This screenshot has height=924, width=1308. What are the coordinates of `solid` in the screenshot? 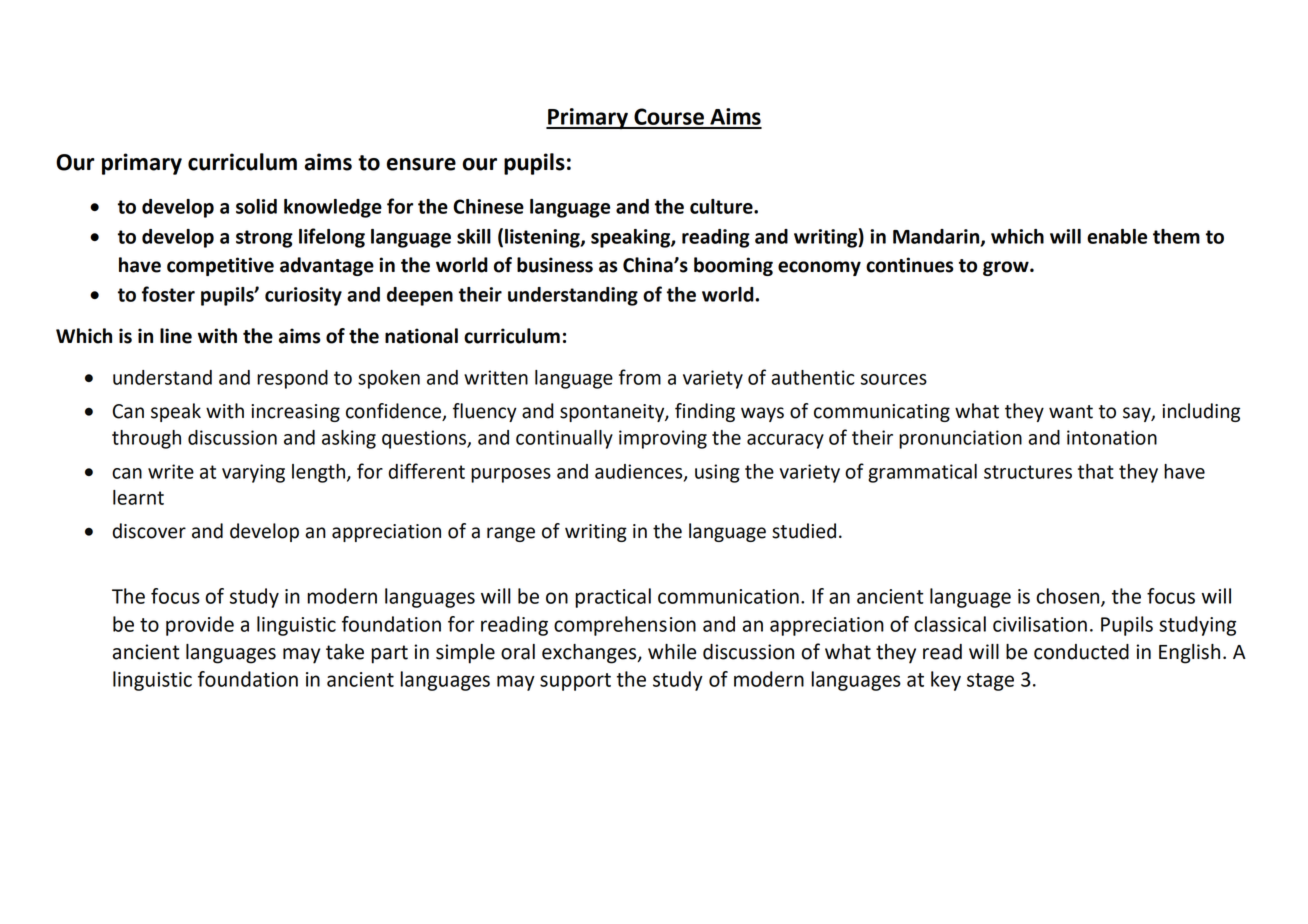 It's located at (256, 206).
